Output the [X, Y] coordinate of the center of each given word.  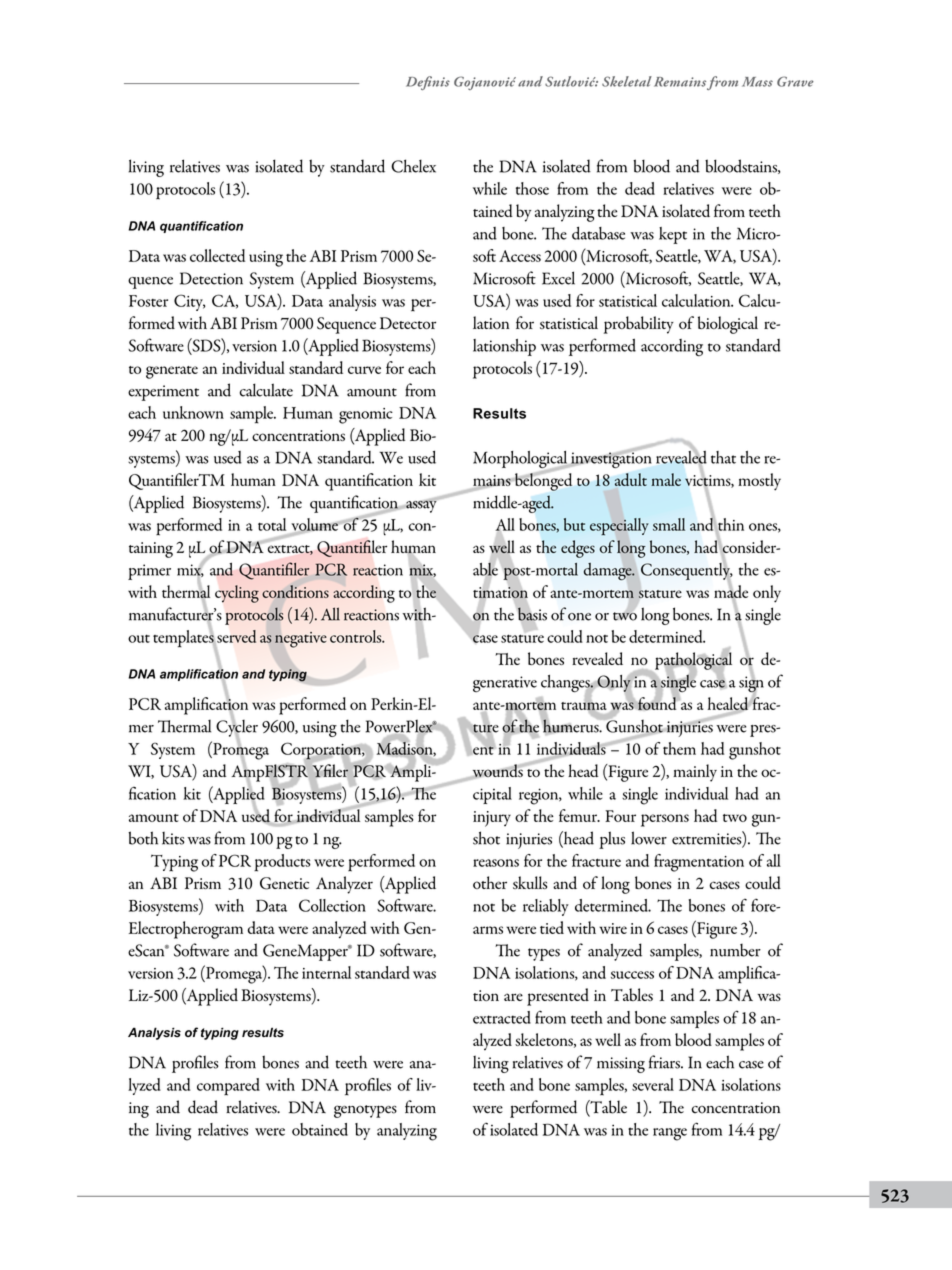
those [532, 188]
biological [728, 325]
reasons [496, 863]
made [731, 592]
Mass [757, 82]
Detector [408, 323]
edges [578, 549]
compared [228, 1087]
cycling [237, 594]
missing [621, 1065]
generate [172, 372]
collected [217, 255]
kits [173, 838]
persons [665, 820]
